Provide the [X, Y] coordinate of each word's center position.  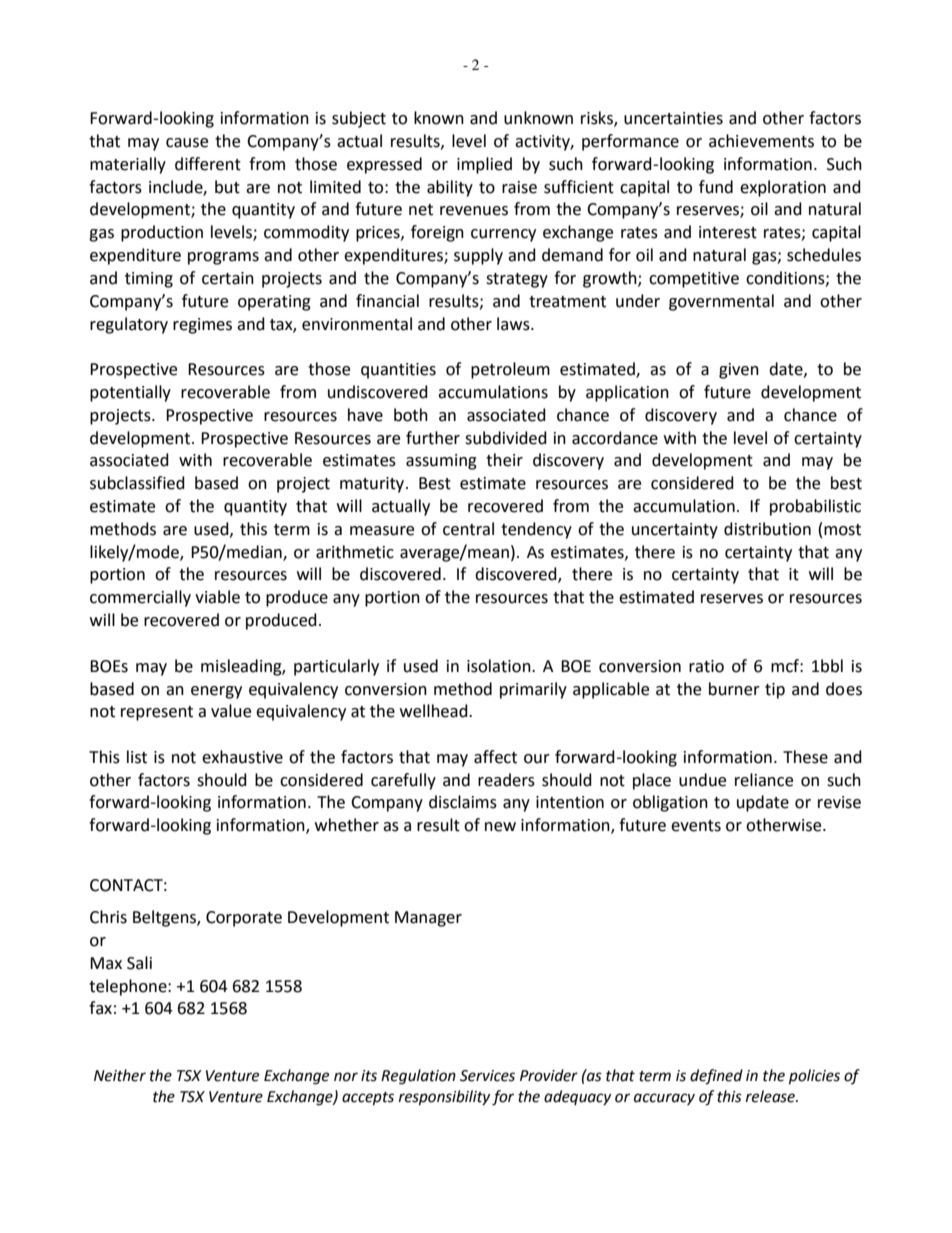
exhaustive [242, 757]
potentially [130, 393]
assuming [441, 462]
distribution [767, 529]
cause [187, 143]
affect [495, 757]
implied [484, 165]
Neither [120, 1075]
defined [716, 1077]
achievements [761, 141]
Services [487, 1076]
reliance [764, 780]
